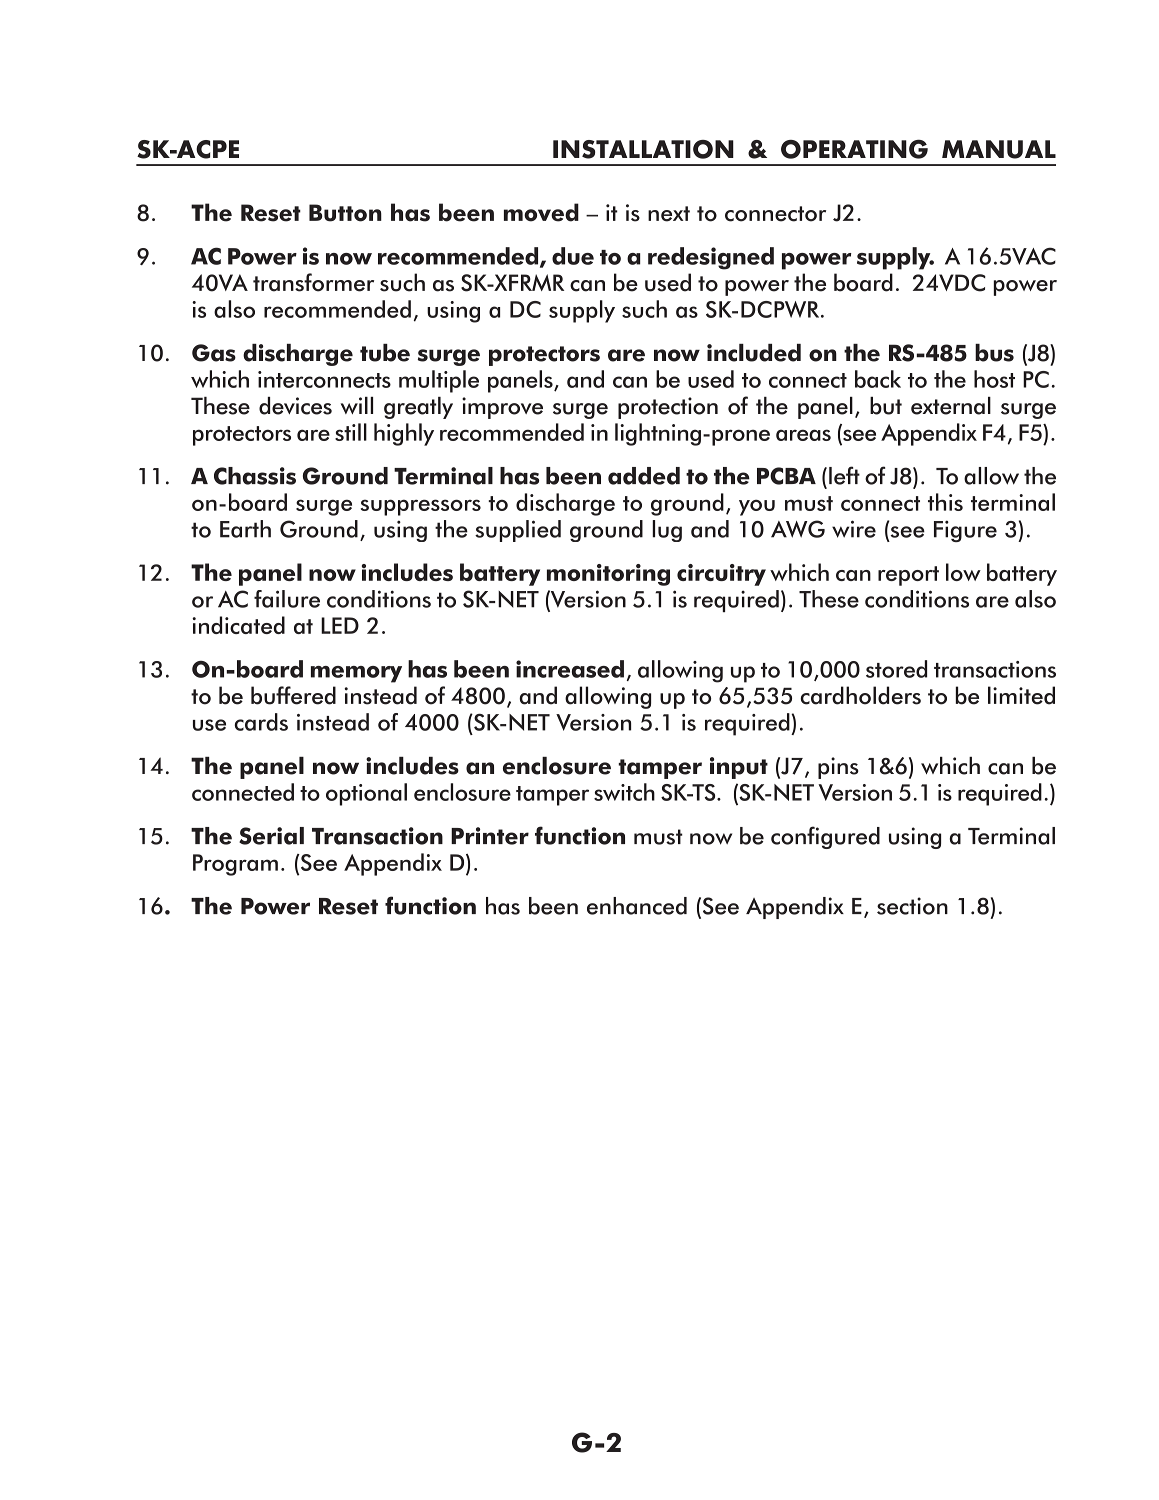  What do you see at coordinates (912, 906) in the screenshot?
I see `section` at bounding box center [912, 906].
